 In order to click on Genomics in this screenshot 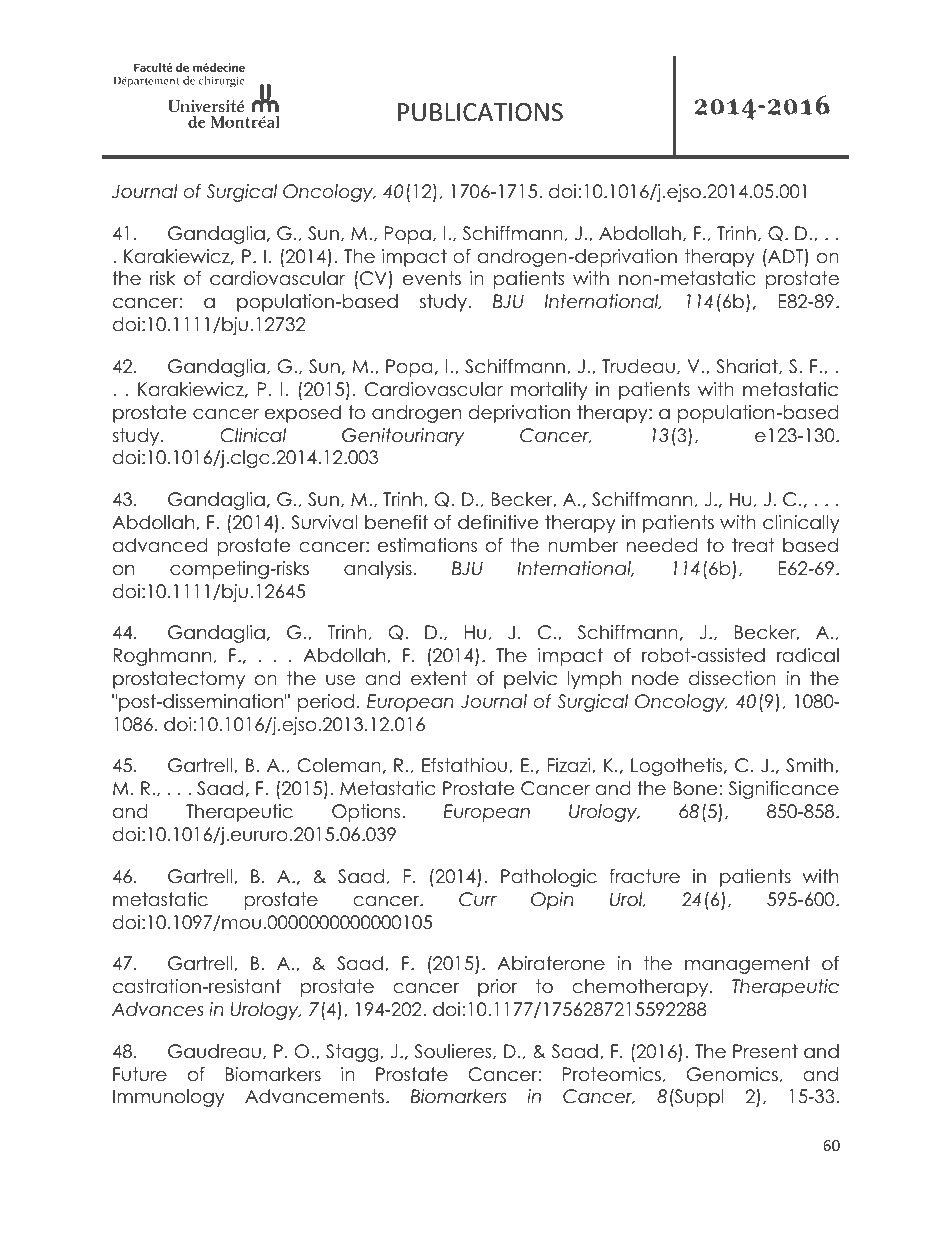, I will do `click(732, 1074)`.
